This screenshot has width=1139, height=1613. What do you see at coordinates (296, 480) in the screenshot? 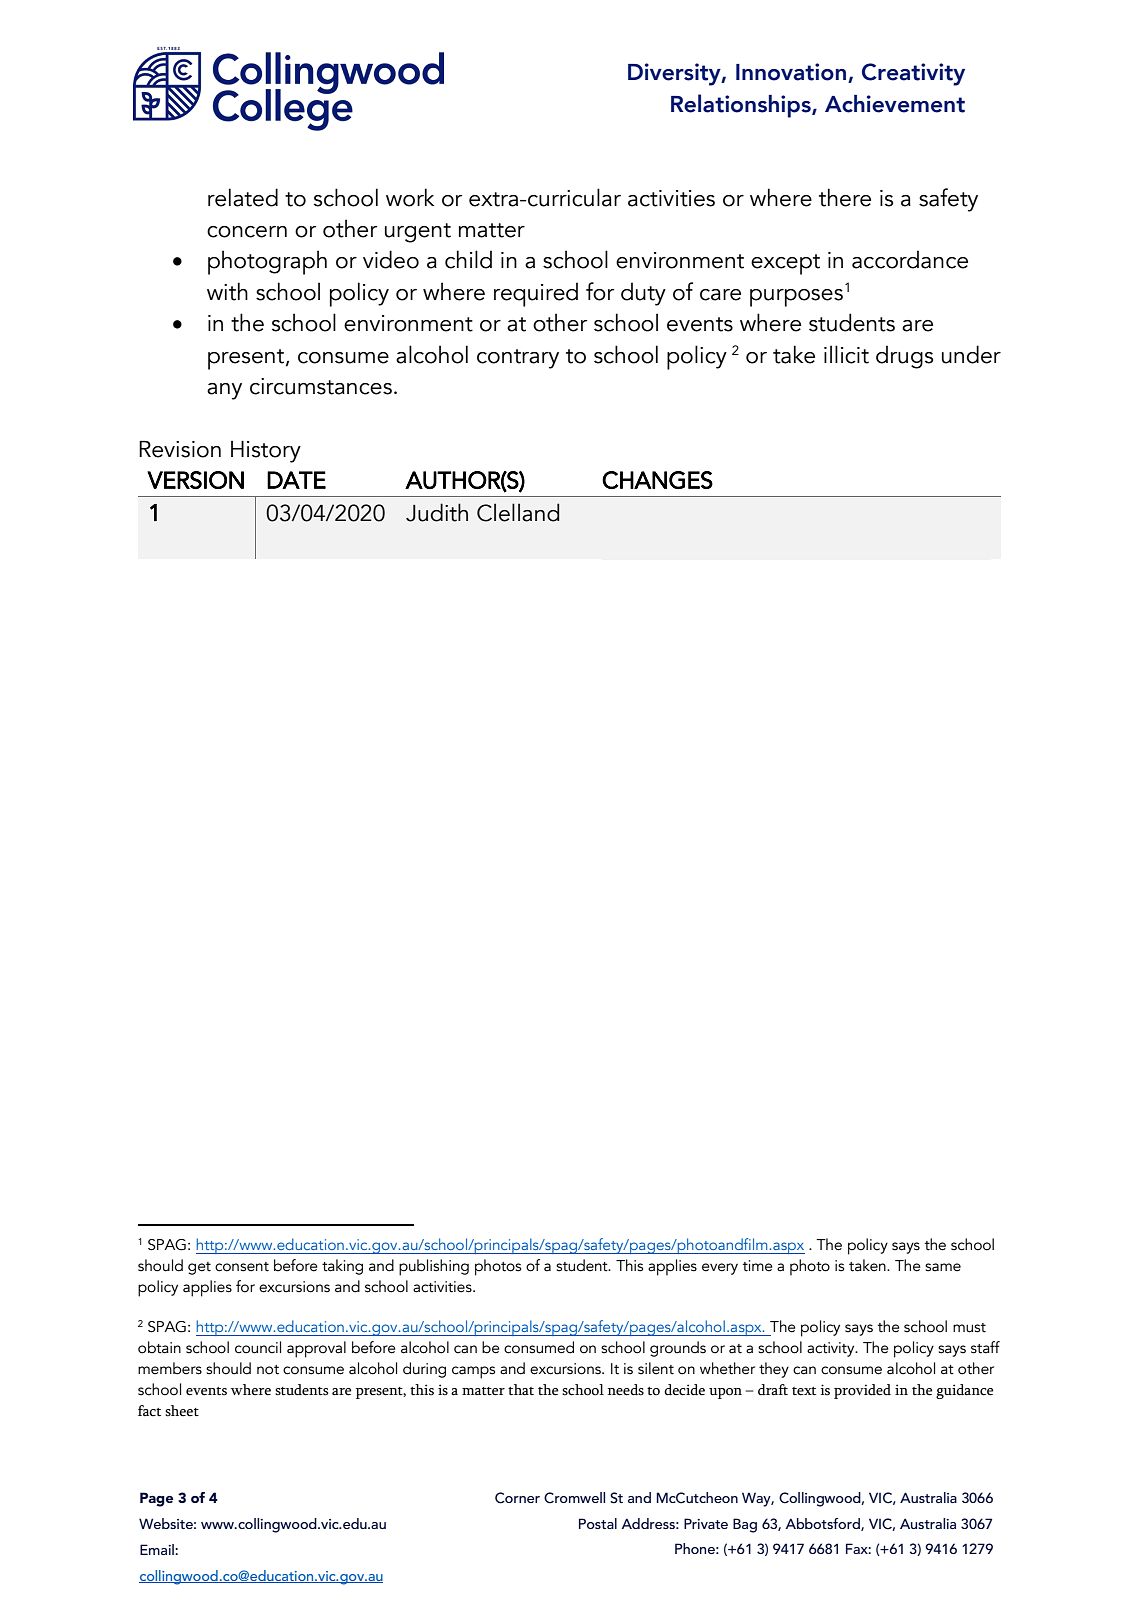
I see `DATE` at bounding box center [296, 480].
